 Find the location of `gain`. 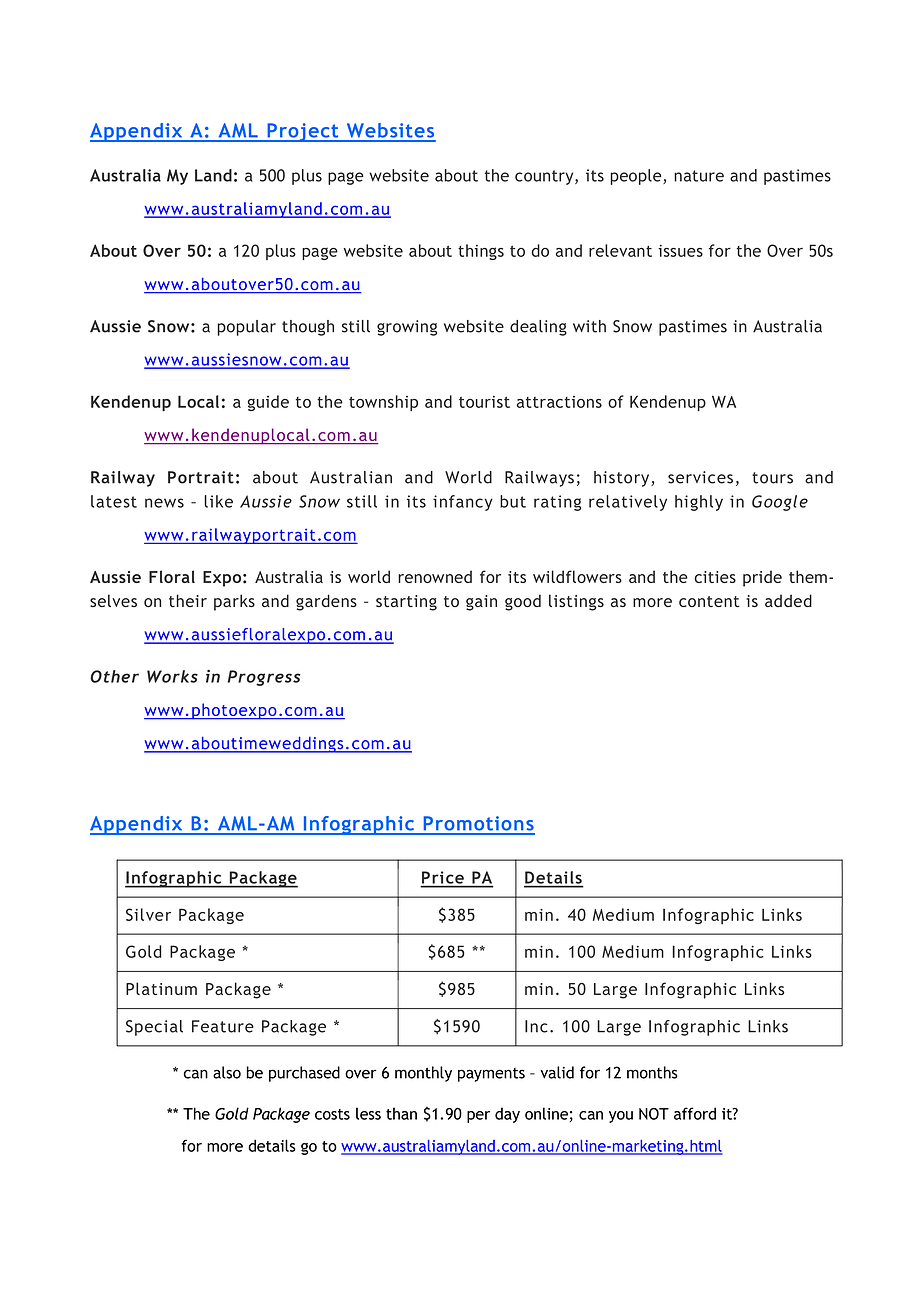

gain is located at coordinates (481, 603).
